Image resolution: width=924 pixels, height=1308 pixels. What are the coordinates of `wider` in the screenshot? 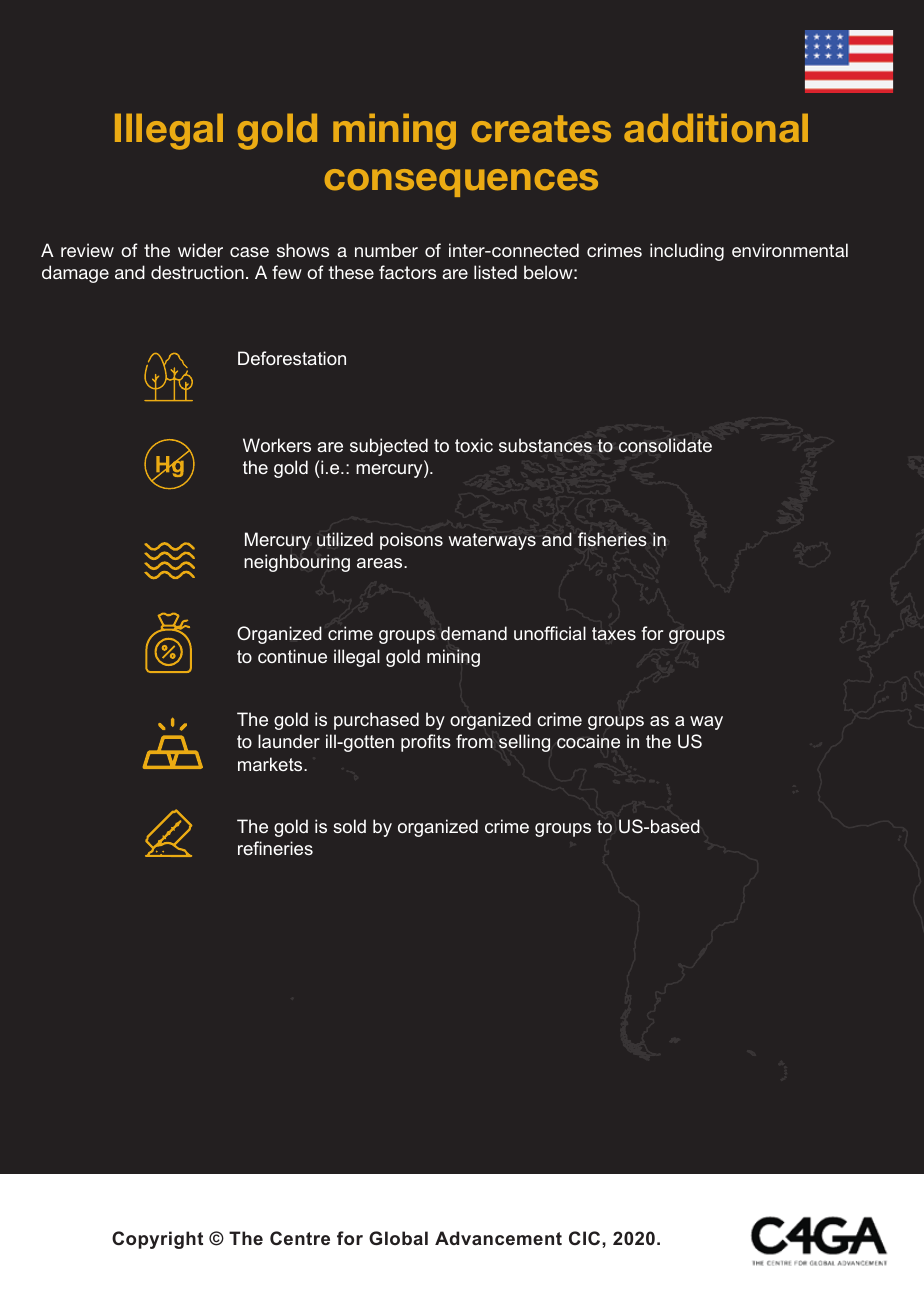 It's located at (200, 250).
